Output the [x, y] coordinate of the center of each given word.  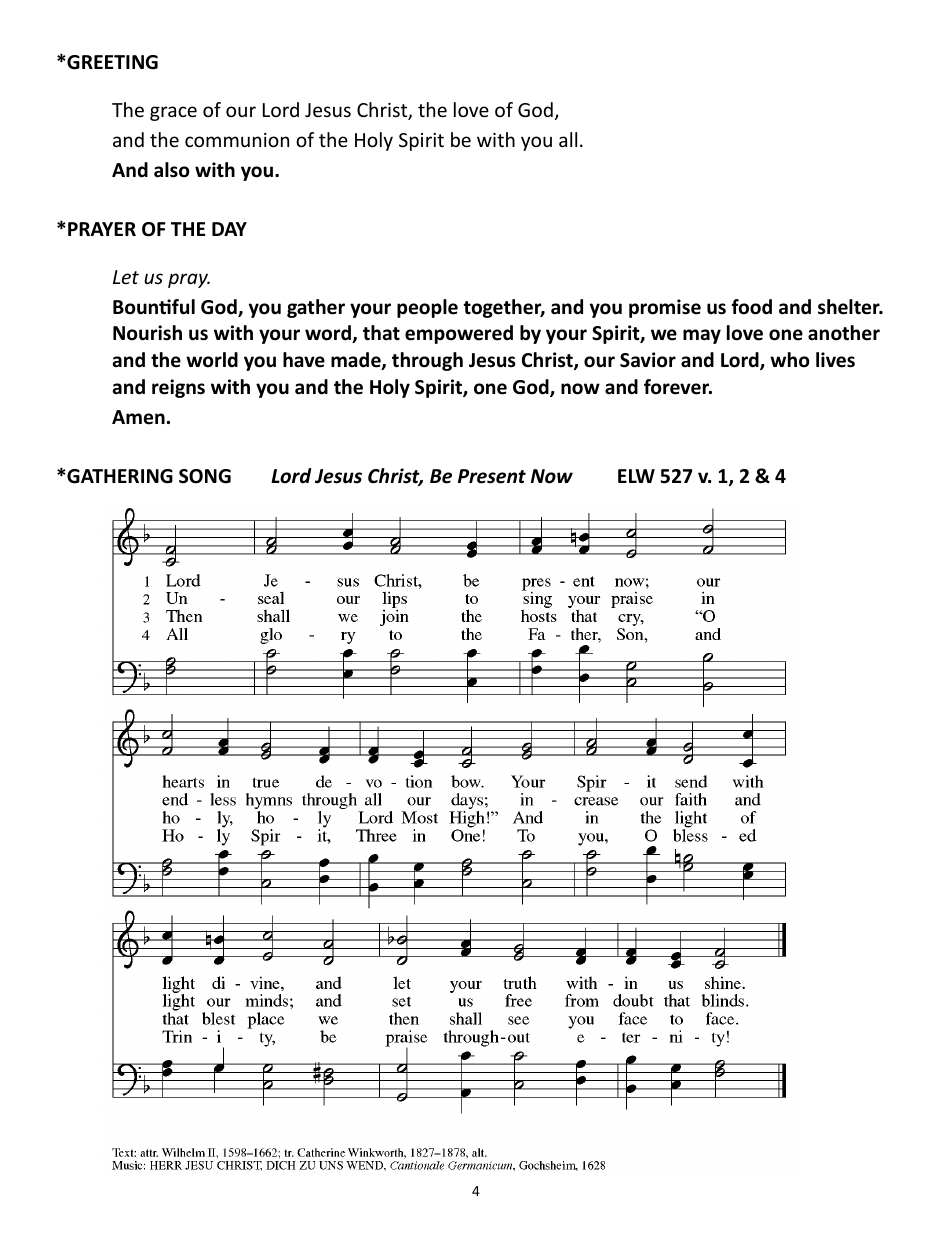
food [751, 307]
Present [492, 476]
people [427, 308]
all [568, 139]
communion [237, 140]
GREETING [111, 62]
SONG [205, 476]
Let [126, 277]
